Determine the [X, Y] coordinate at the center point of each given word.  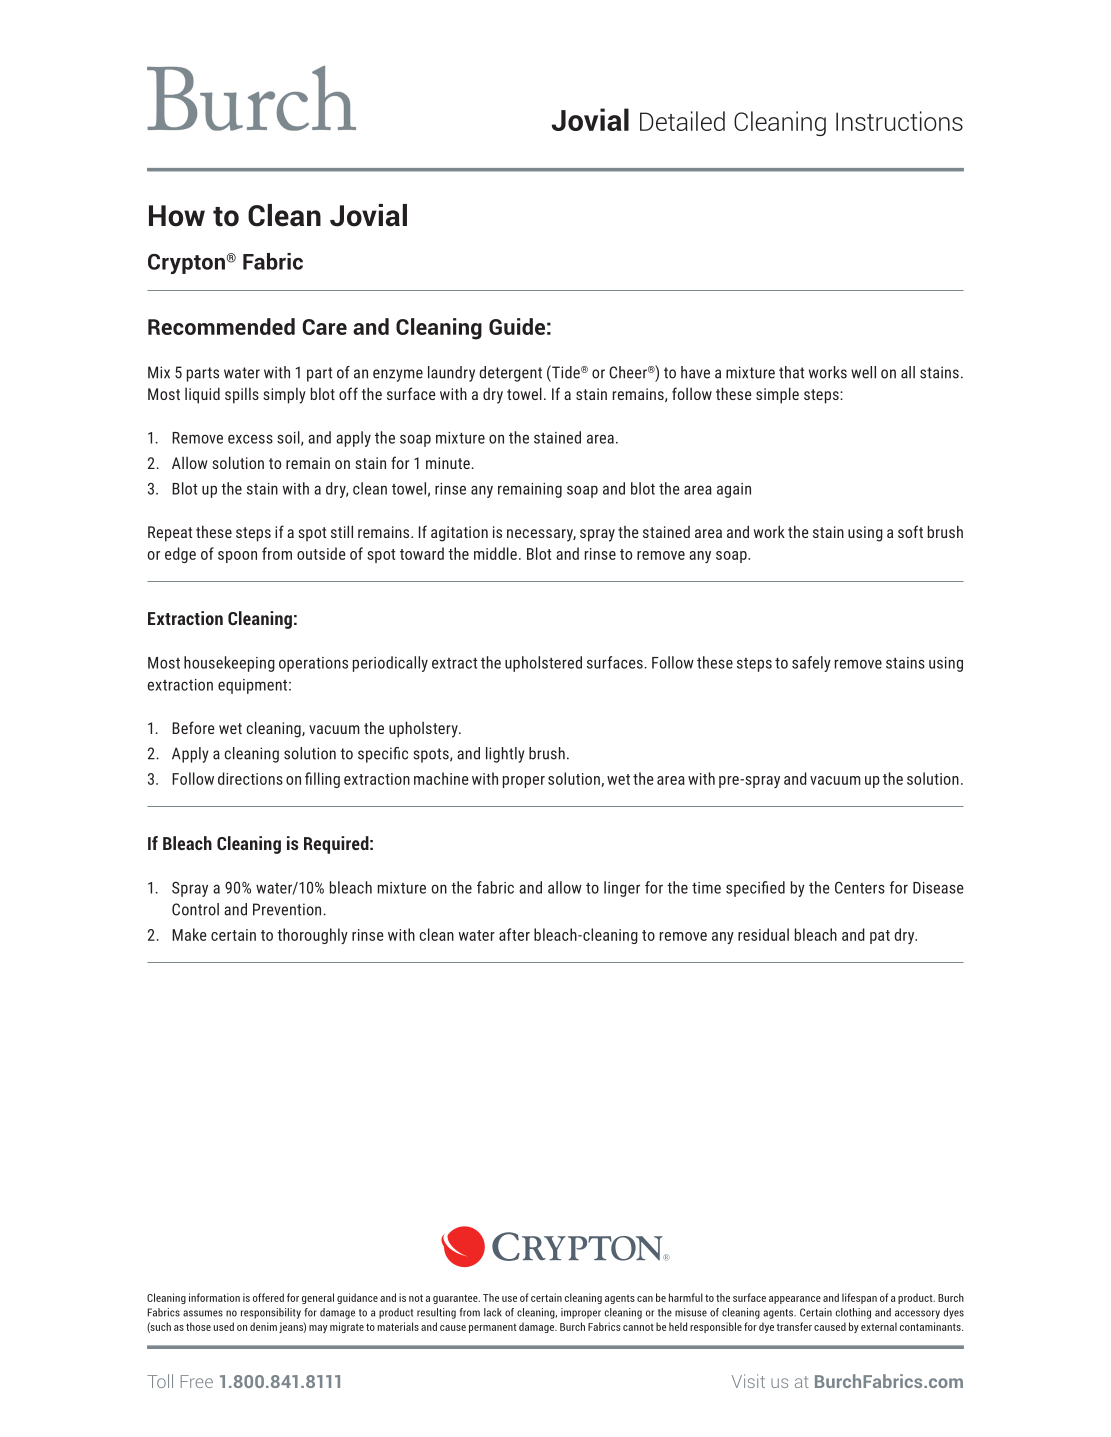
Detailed [682, 121]
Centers [860, 887]
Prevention [288, 909]
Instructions [899, 121]
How [177, 216]
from [277, 553]
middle [495, 553]
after [514, 934]
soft [910, 531]
